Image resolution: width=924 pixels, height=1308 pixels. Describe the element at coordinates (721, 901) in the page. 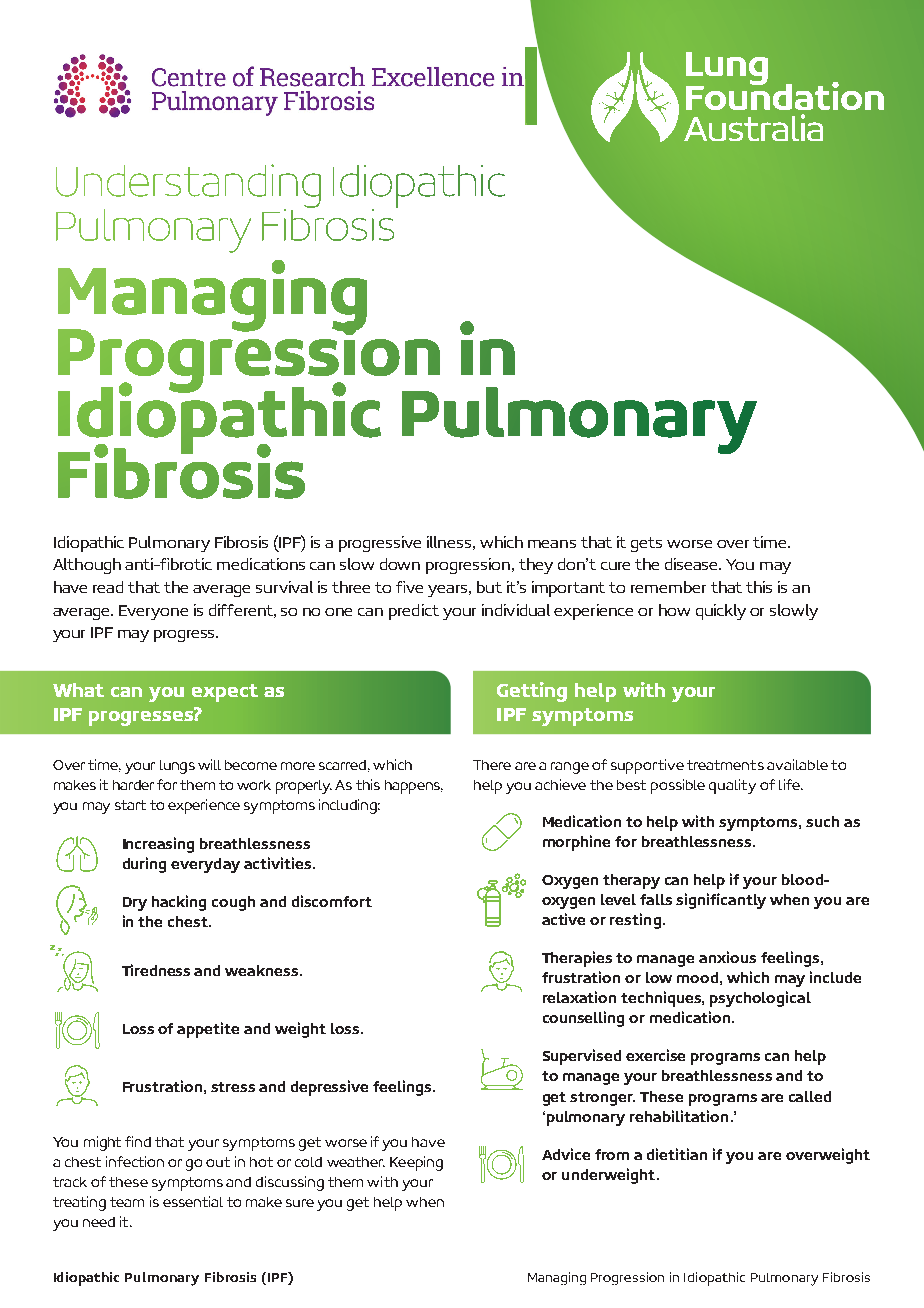

I see `significantly` at that location.
